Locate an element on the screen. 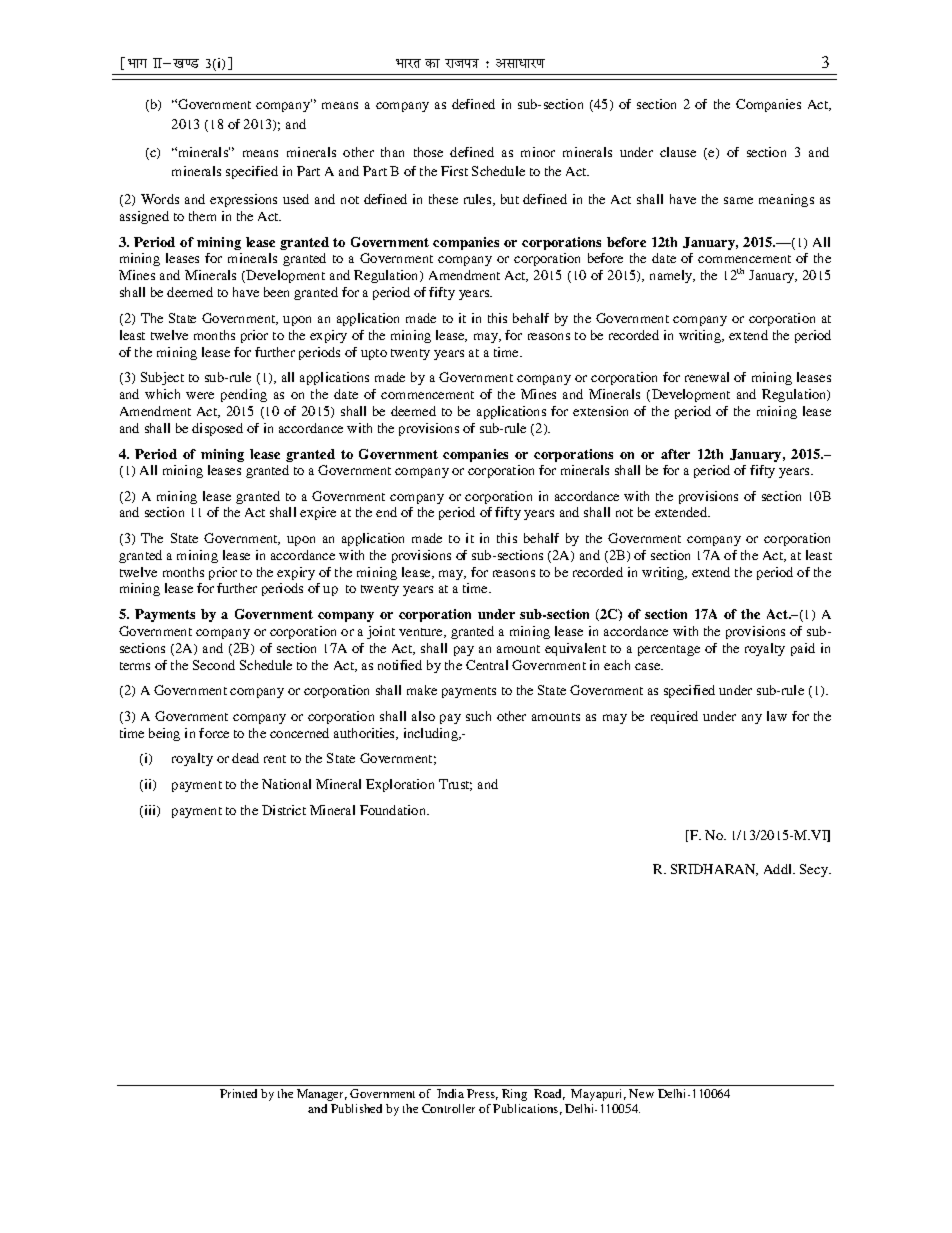 The width and height of the screenshot is (952, 1233). Controller is located at coordinates (448, 1108).
